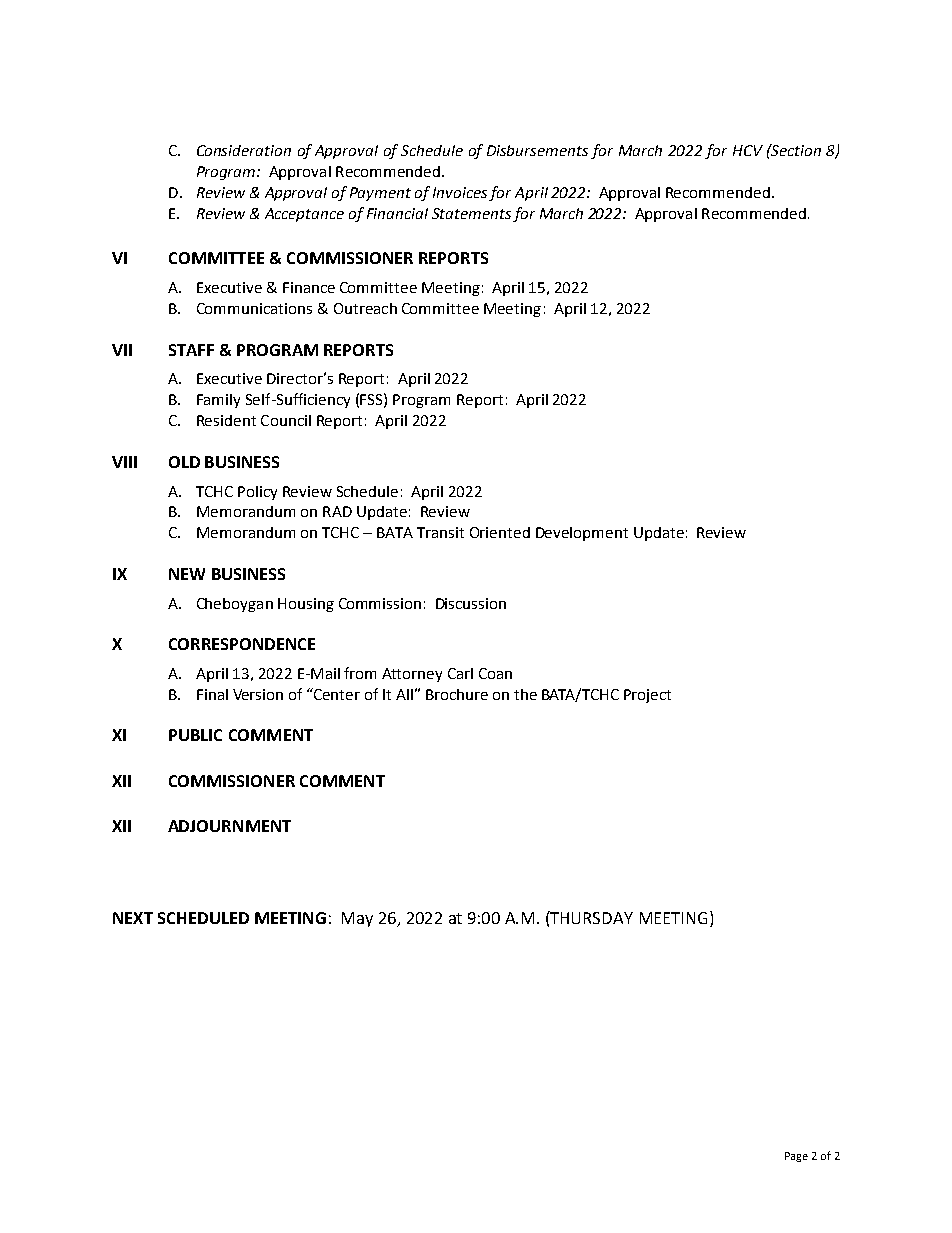  Describe the element at coordinates (796, 1157) in the page. I see `Page` at that location.
